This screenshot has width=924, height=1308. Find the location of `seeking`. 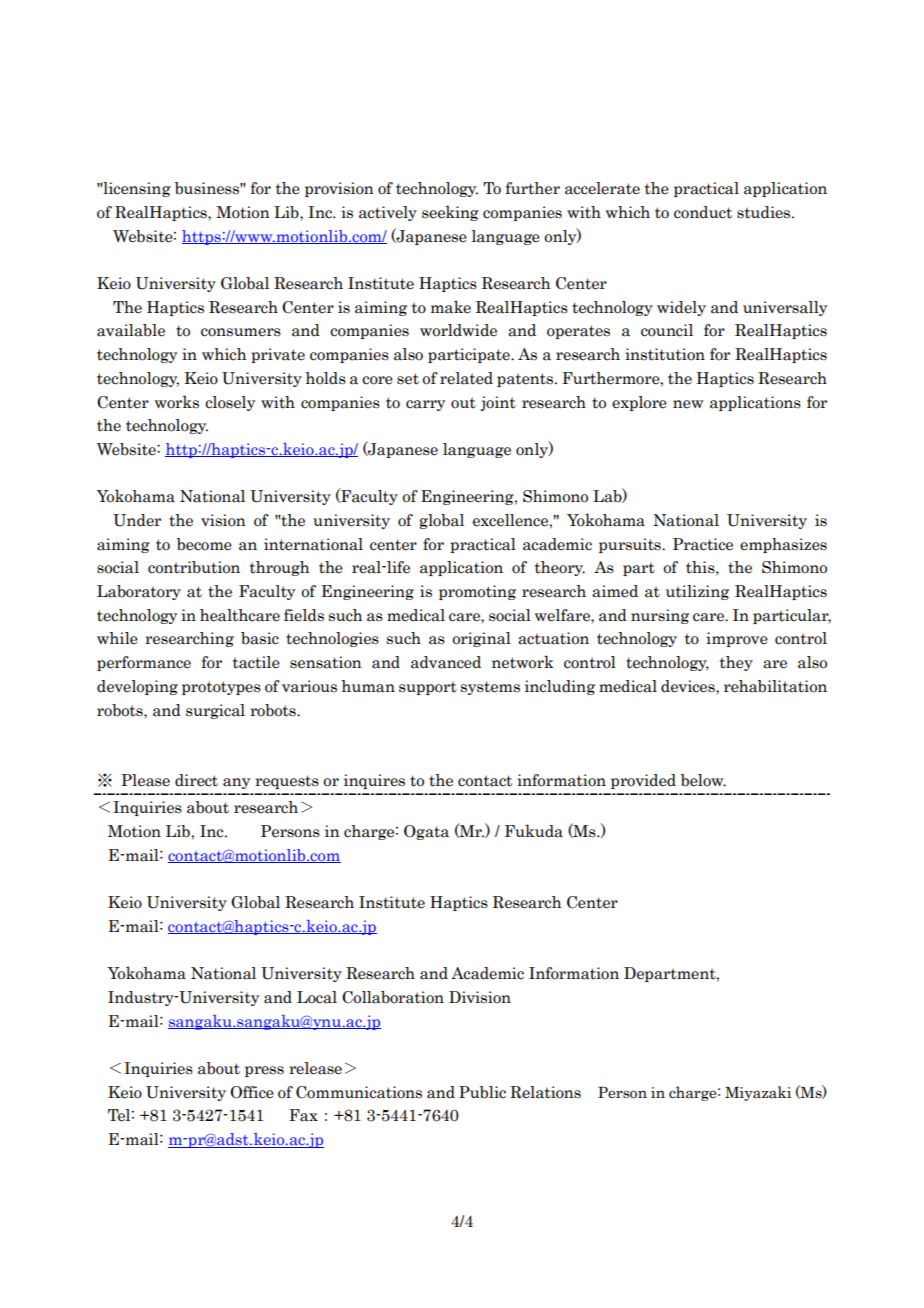

seeking is located at coordinates (450, 213).
